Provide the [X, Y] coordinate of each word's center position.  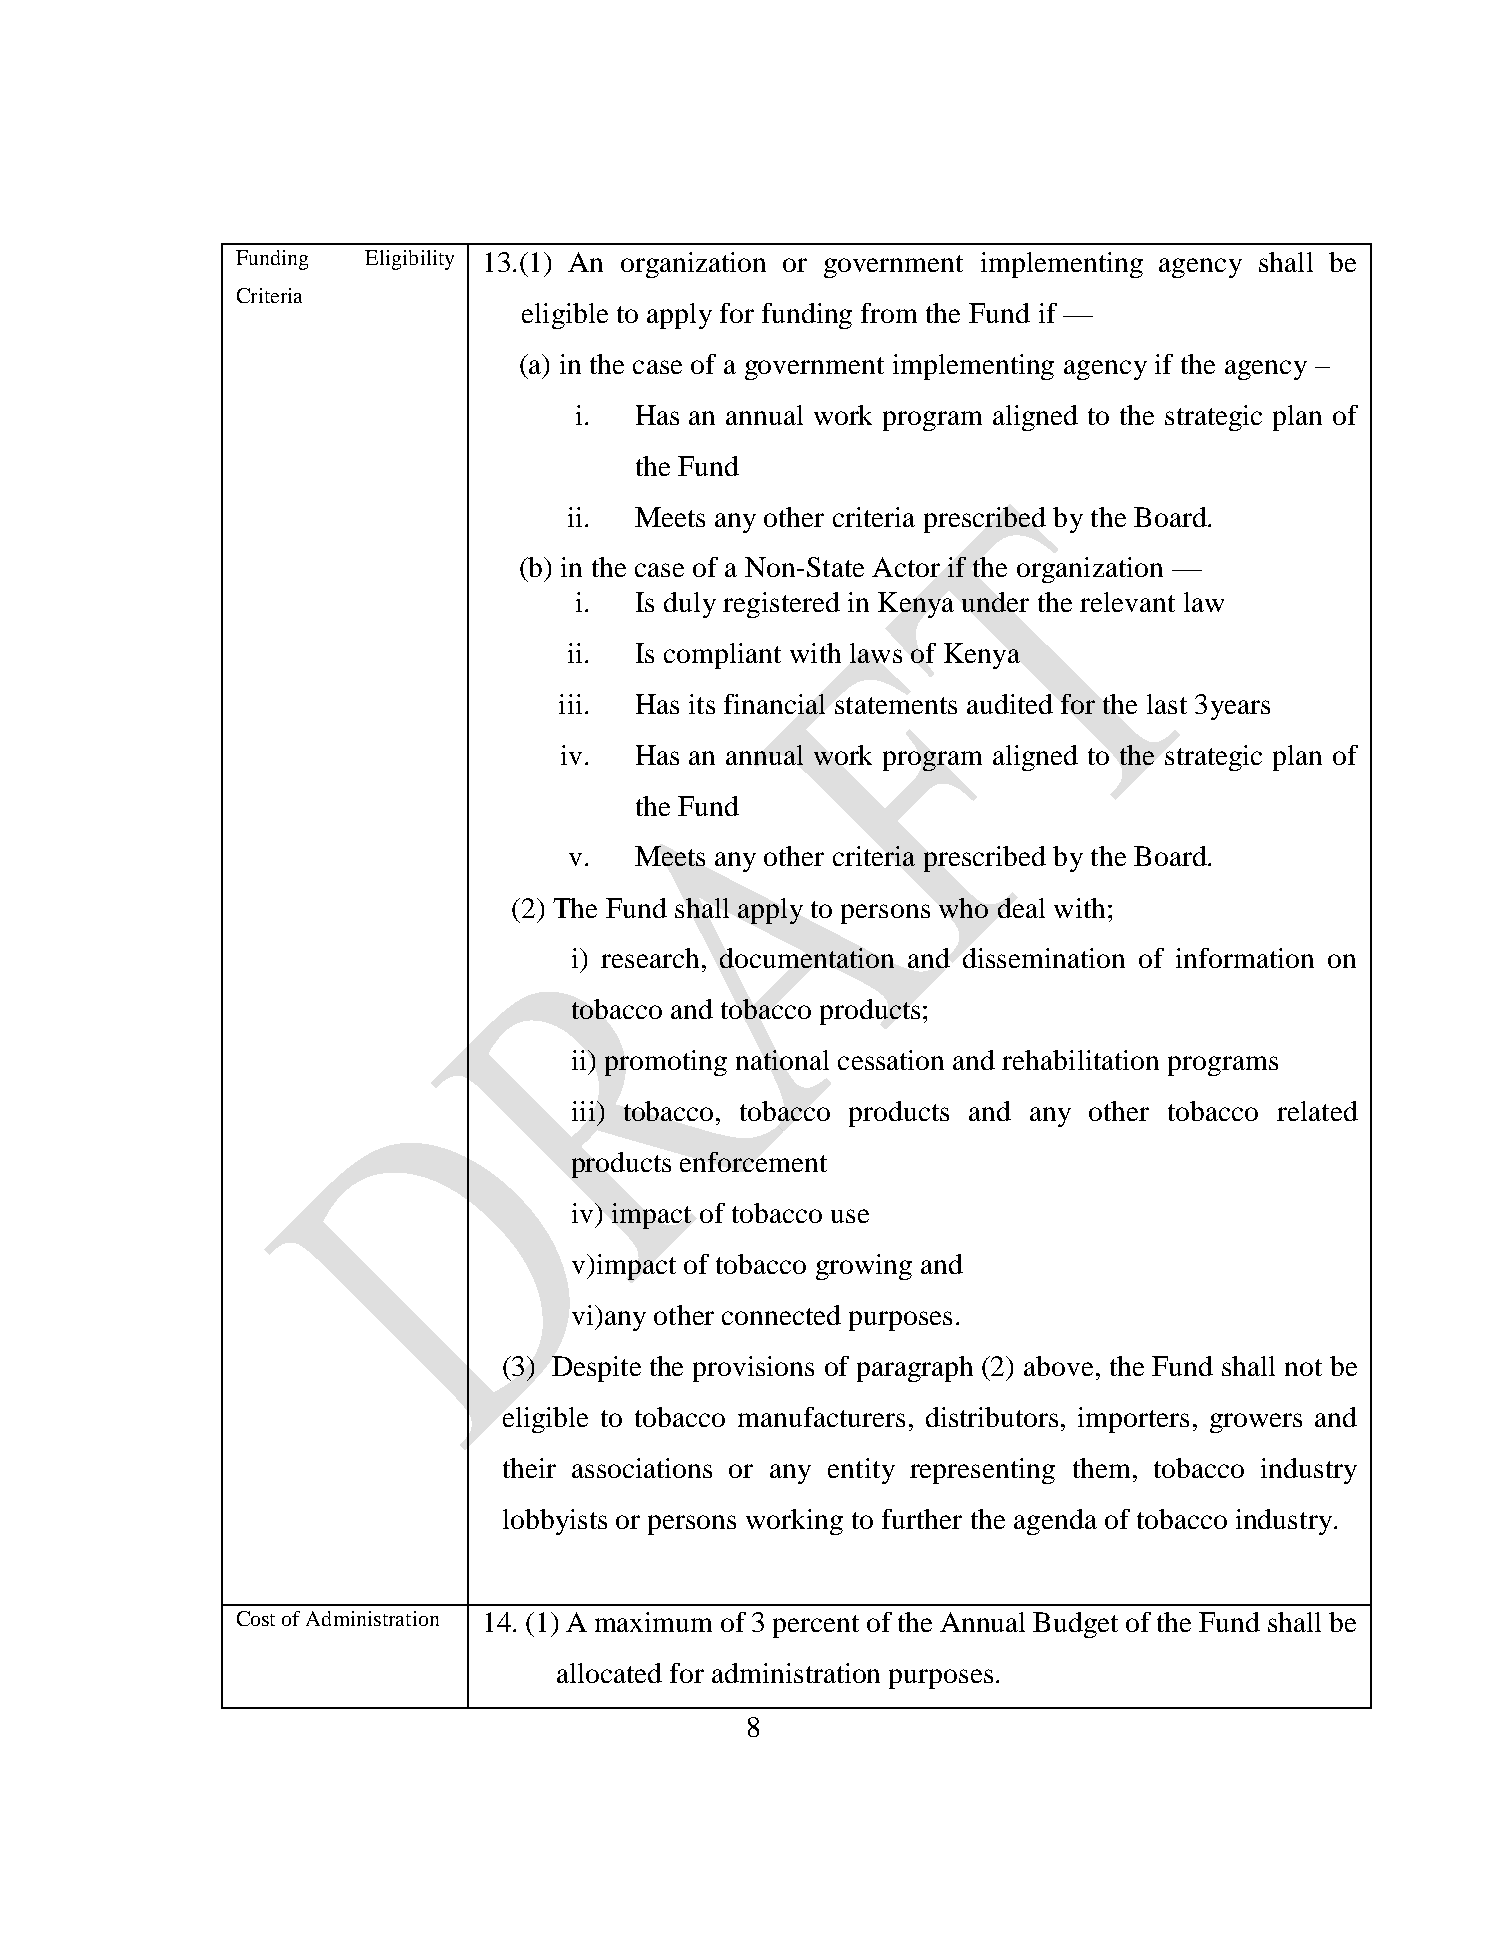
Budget [1075, 1625]
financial [774, 704]
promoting [666, 1063]
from [889, 313]
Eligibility [409, 260]
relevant [1127, 602]
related [1317, 1111]
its [702, 704]
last [1167, 704]
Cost [256, 1618]
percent [816, 1626]
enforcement [753, 1162]
